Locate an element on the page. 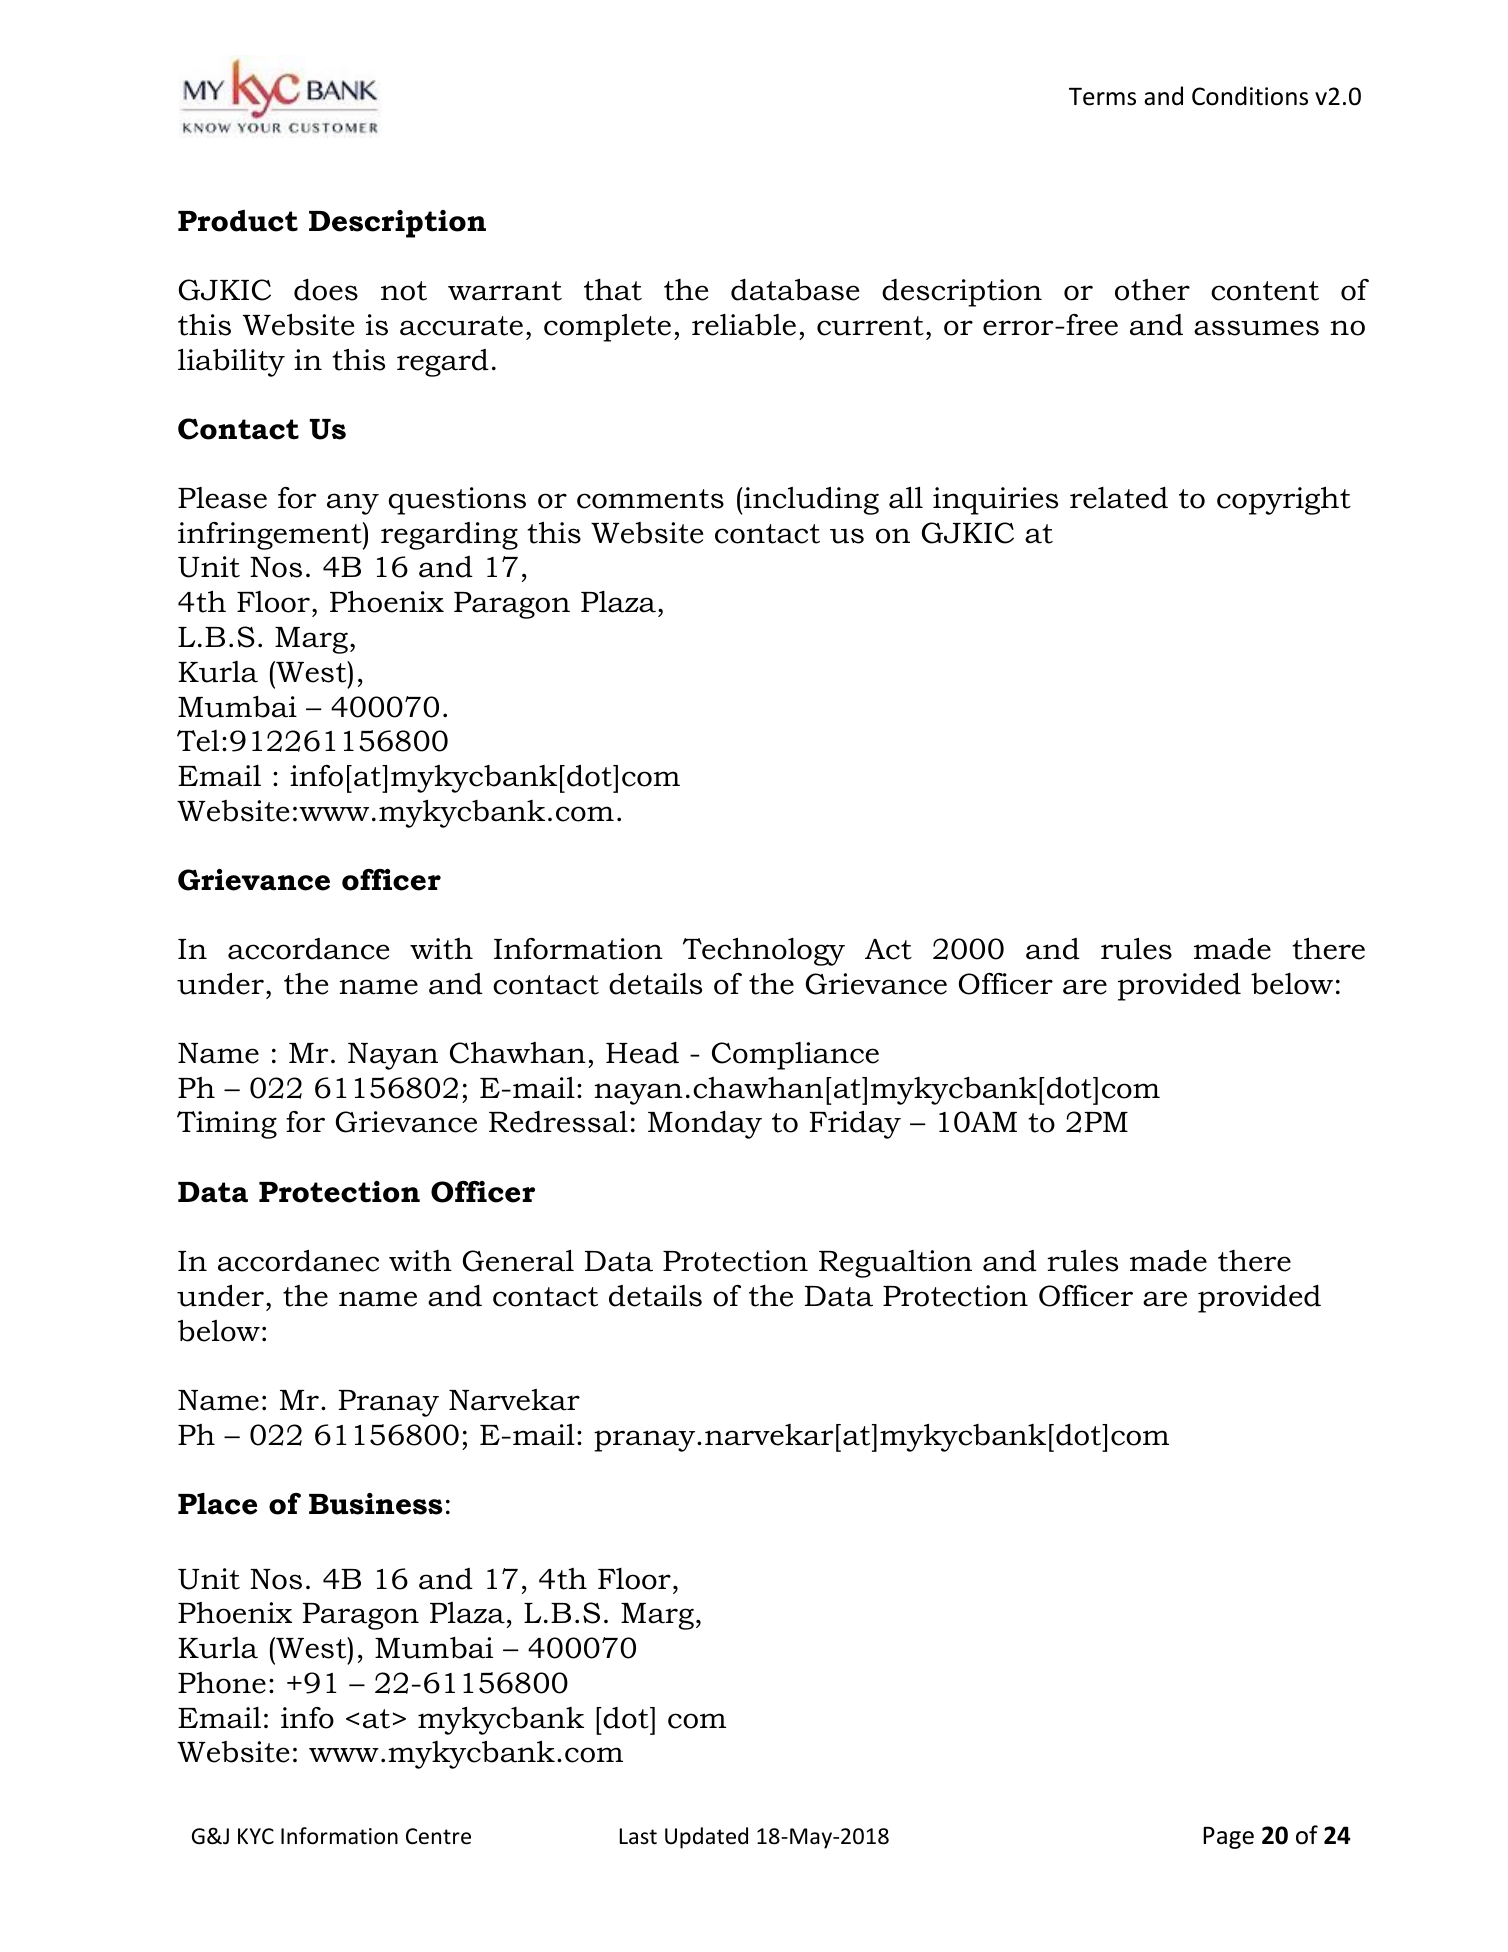 This document has height=1952, width=1508. Compliance is located at coordinates (795, 1056).
